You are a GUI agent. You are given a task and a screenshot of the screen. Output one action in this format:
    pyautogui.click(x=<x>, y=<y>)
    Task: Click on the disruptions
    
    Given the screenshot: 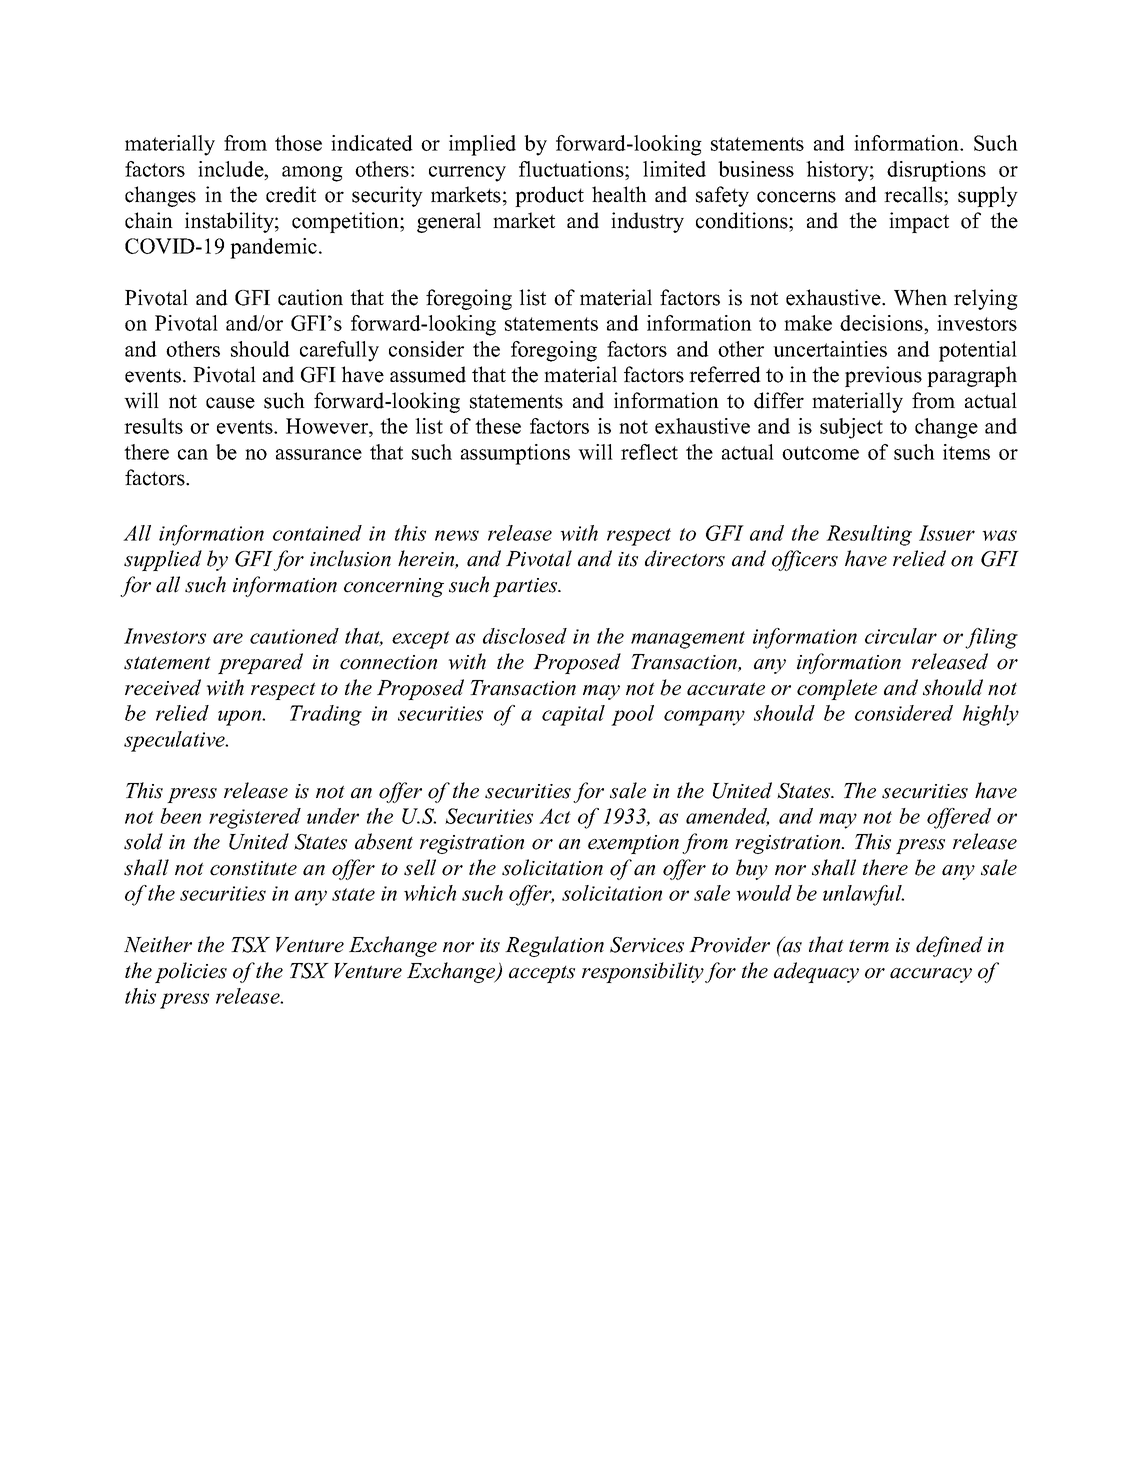 What is the action you would take?
    pyautogui.click(x=936, y=171)
